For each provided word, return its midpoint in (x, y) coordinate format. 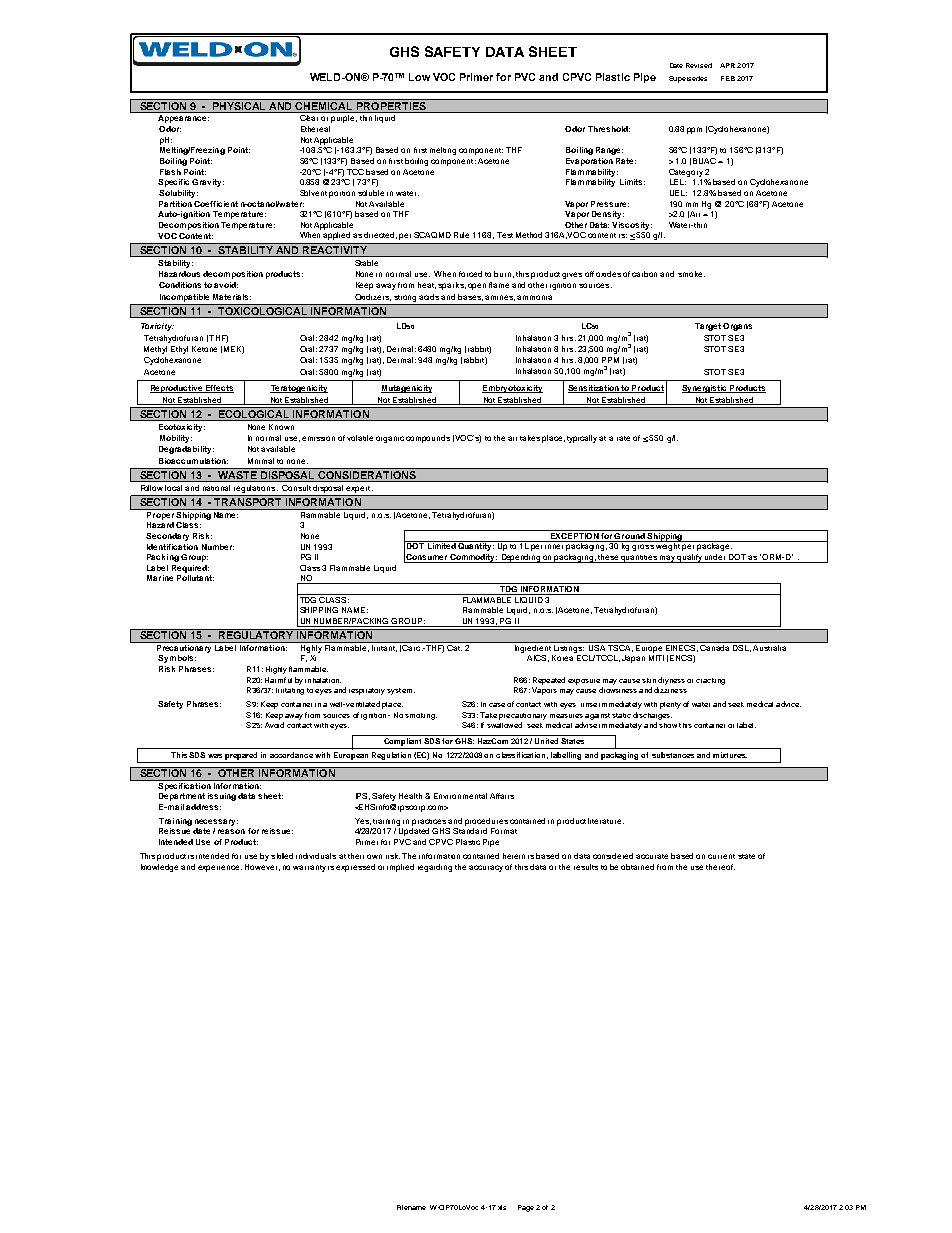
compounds (428, 439)
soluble (371, 193)
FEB (728, 78)
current (721, 856)
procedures (486, 822)
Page (526, 1208)
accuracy (486, 868)
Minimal (261, 461)
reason (231, 831)
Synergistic (705, 389)
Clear (309, 118)
